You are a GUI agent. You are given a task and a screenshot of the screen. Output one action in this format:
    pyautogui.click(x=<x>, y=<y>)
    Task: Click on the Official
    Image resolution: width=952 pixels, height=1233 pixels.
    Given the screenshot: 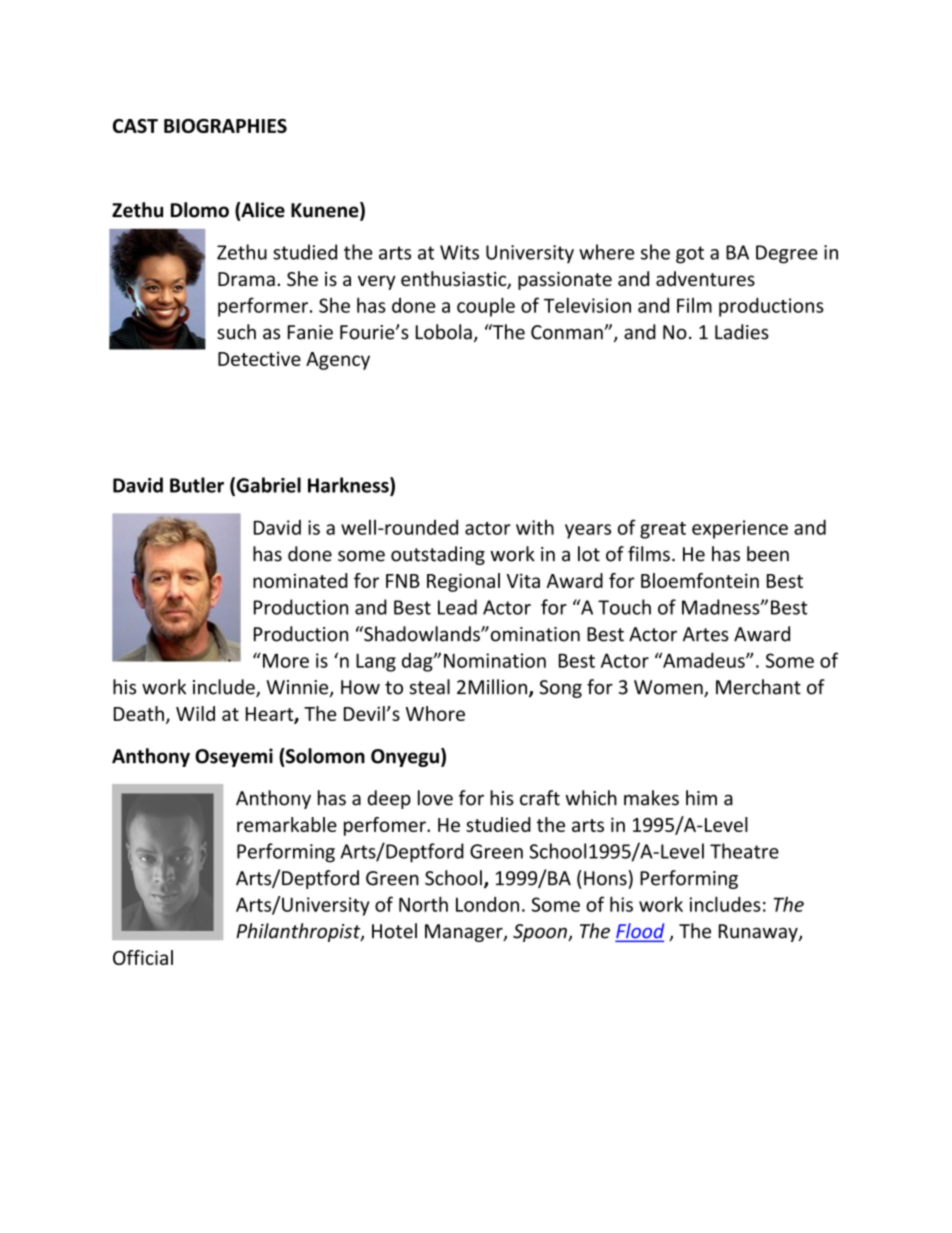 What is the action you would take?
    pyautogui.click(x=143, y=957)
